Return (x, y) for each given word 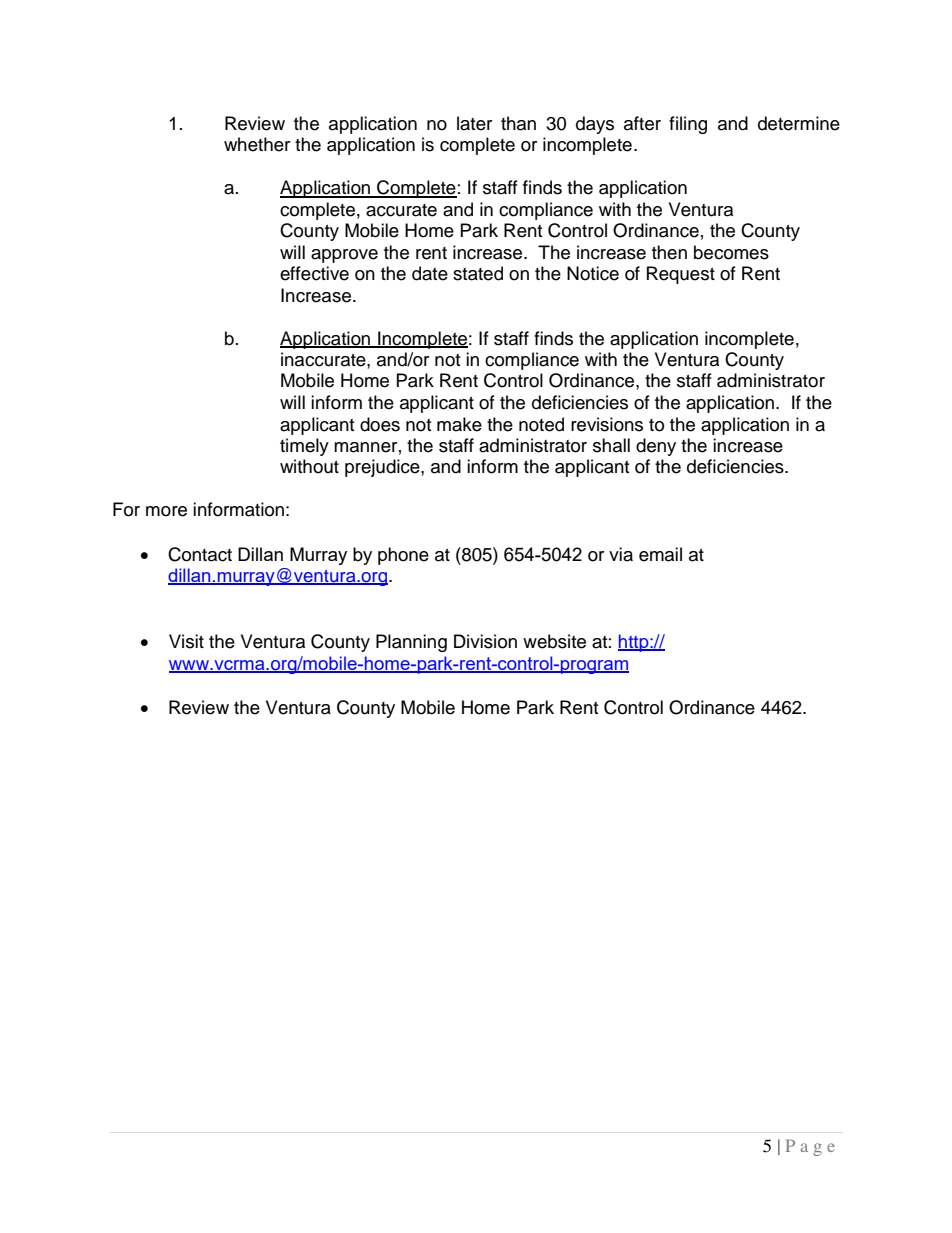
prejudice (383, 468)
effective (314, 273)
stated (478, 273)
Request (681, 275)
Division (485, 641)
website (554, 641)
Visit (186, 641)
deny (656, 447)
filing (688, 125)
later (474, 123)
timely (304, 447)
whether (257, 144)
